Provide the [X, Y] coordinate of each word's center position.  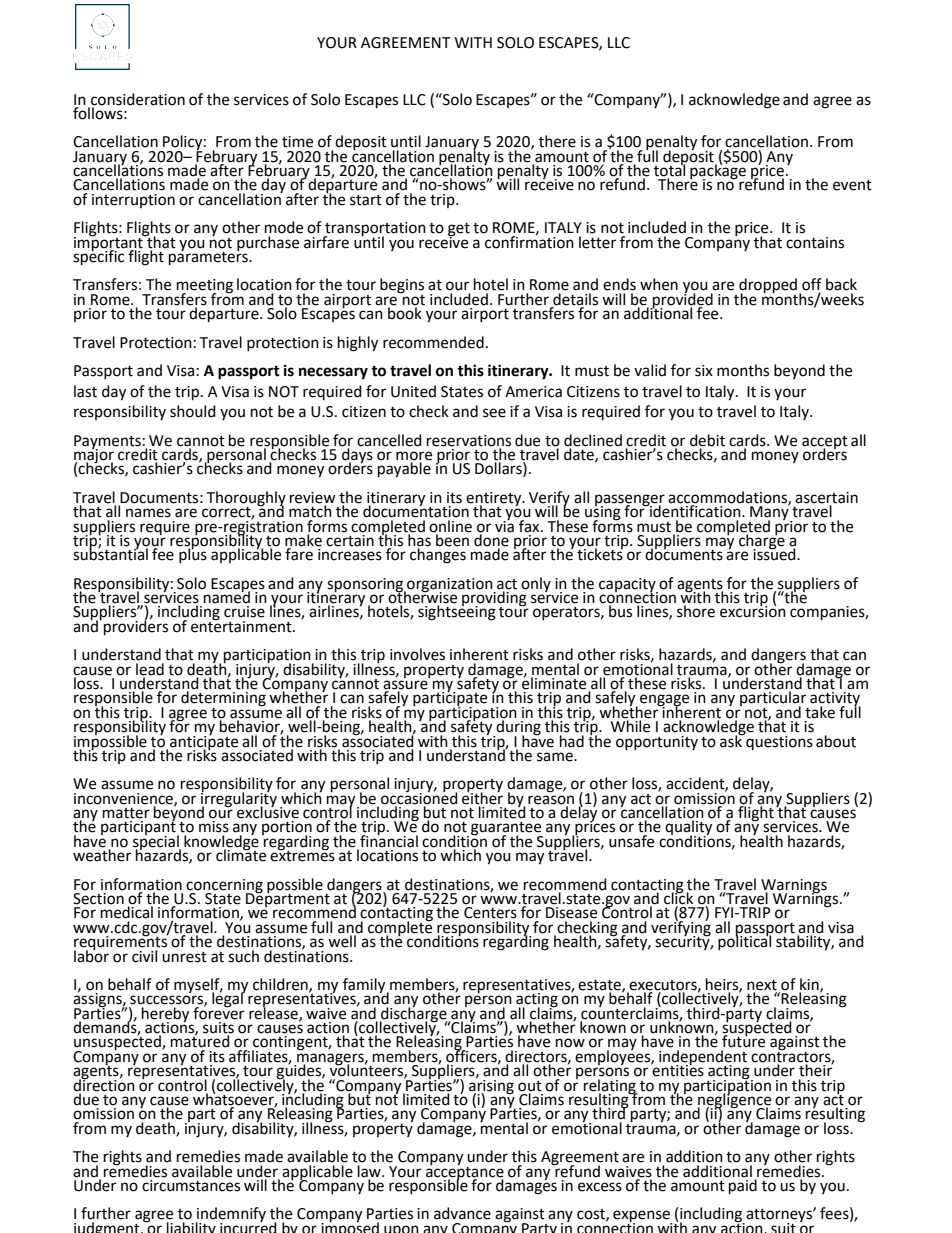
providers [136, 627]
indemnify [231, 1216]
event [852, 185]
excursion [753, 611]
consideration [138, 99]
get [459, 231]
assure [405, 686]
